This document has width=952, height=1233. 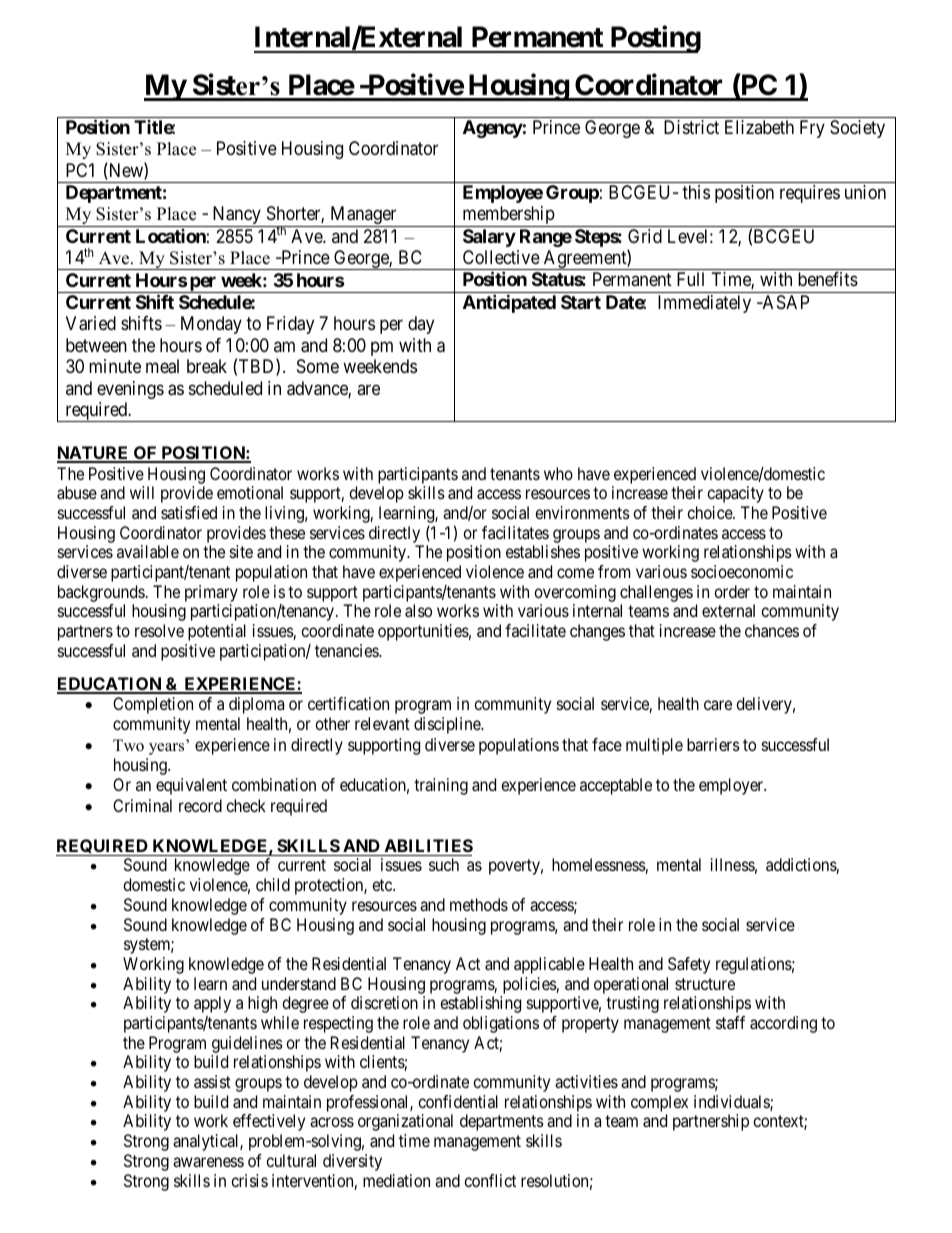 What do you see at coordinates (166, 749) in the document?
I see `years` at bounding box center [166, 749].
